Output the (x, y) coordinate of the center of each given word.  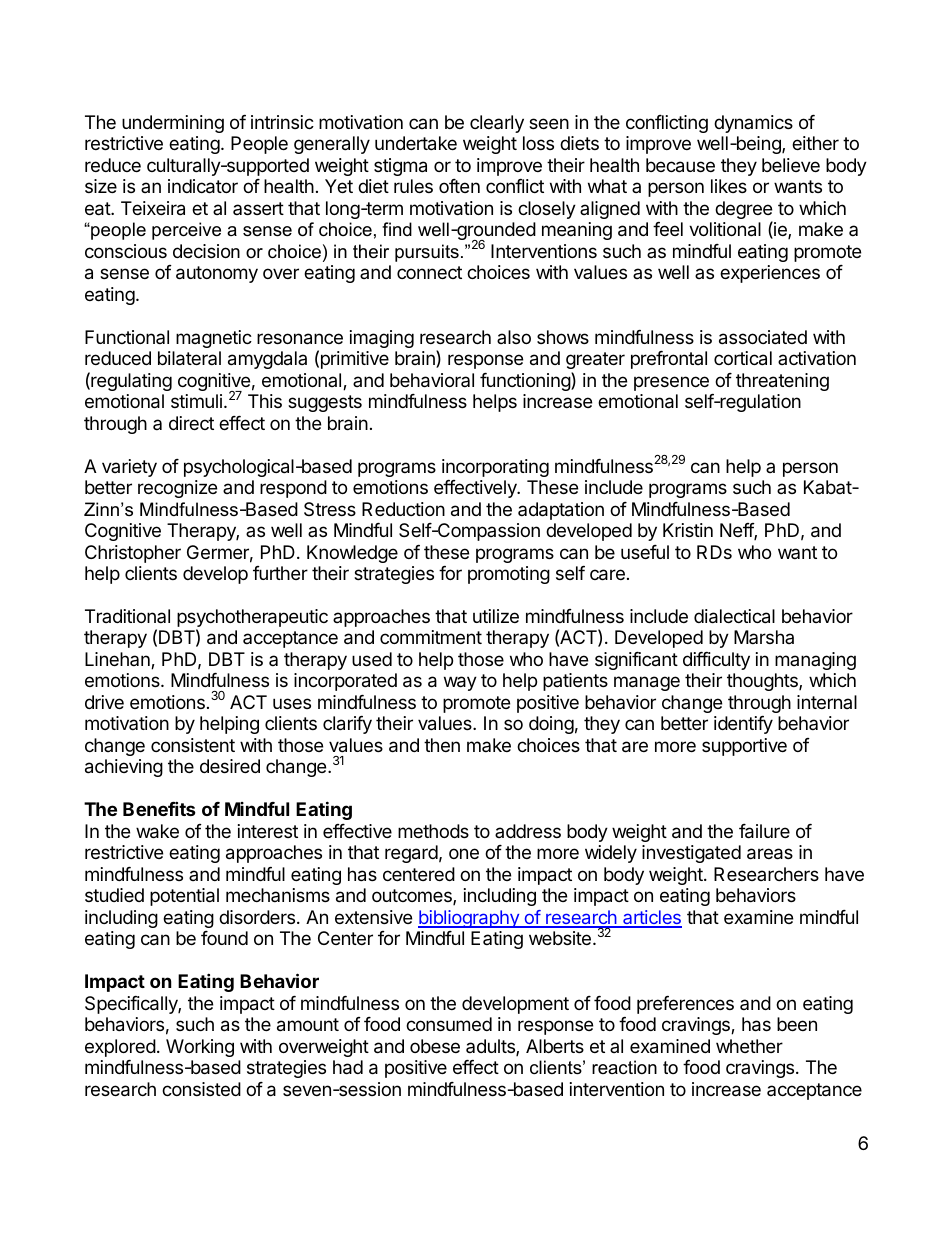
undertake (416, 143)
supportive (744, 747)
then (442, 745)
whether (749, 1046)
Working (200, 1048)
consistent (193, 745)
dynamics (753, 124)
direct (191, 423)
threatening (782, 382)
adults (491, 1047)
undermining (173, 124)
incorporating (495, 468)
